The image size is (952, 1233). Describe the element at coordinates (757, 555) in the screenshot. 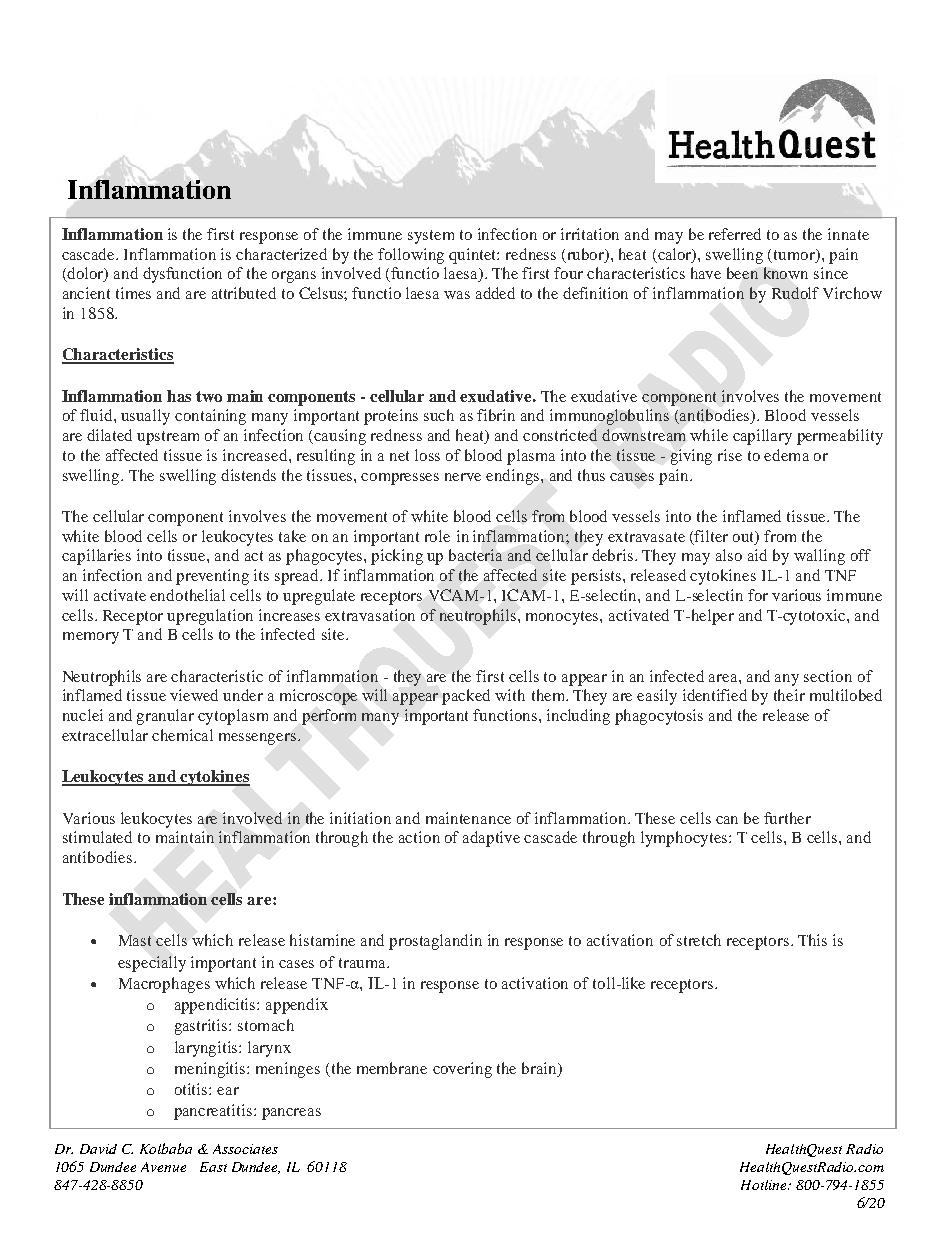

I see `aid` at that location.
